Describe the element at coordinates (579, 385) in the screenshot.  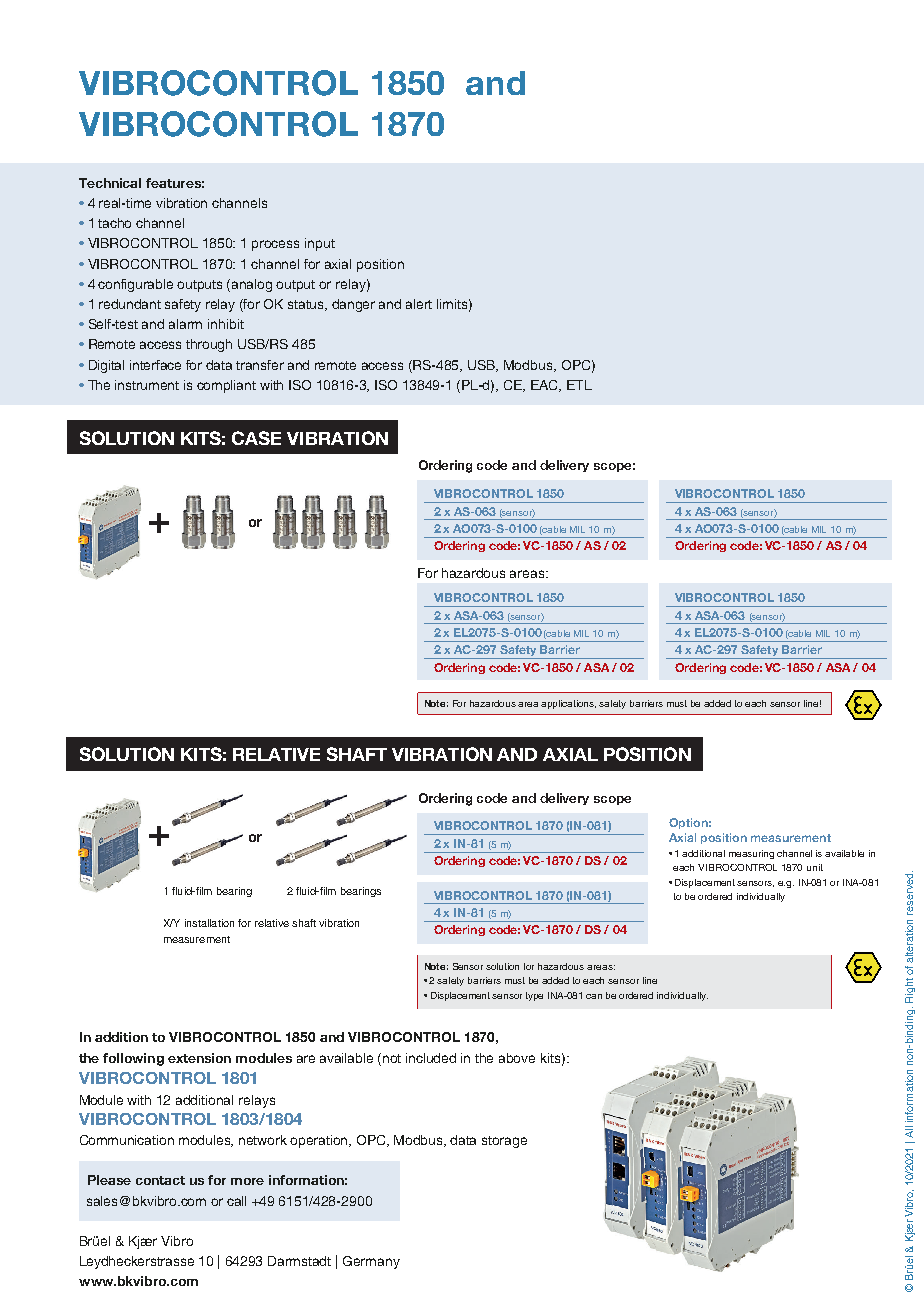
I see `ETL` at that location.
